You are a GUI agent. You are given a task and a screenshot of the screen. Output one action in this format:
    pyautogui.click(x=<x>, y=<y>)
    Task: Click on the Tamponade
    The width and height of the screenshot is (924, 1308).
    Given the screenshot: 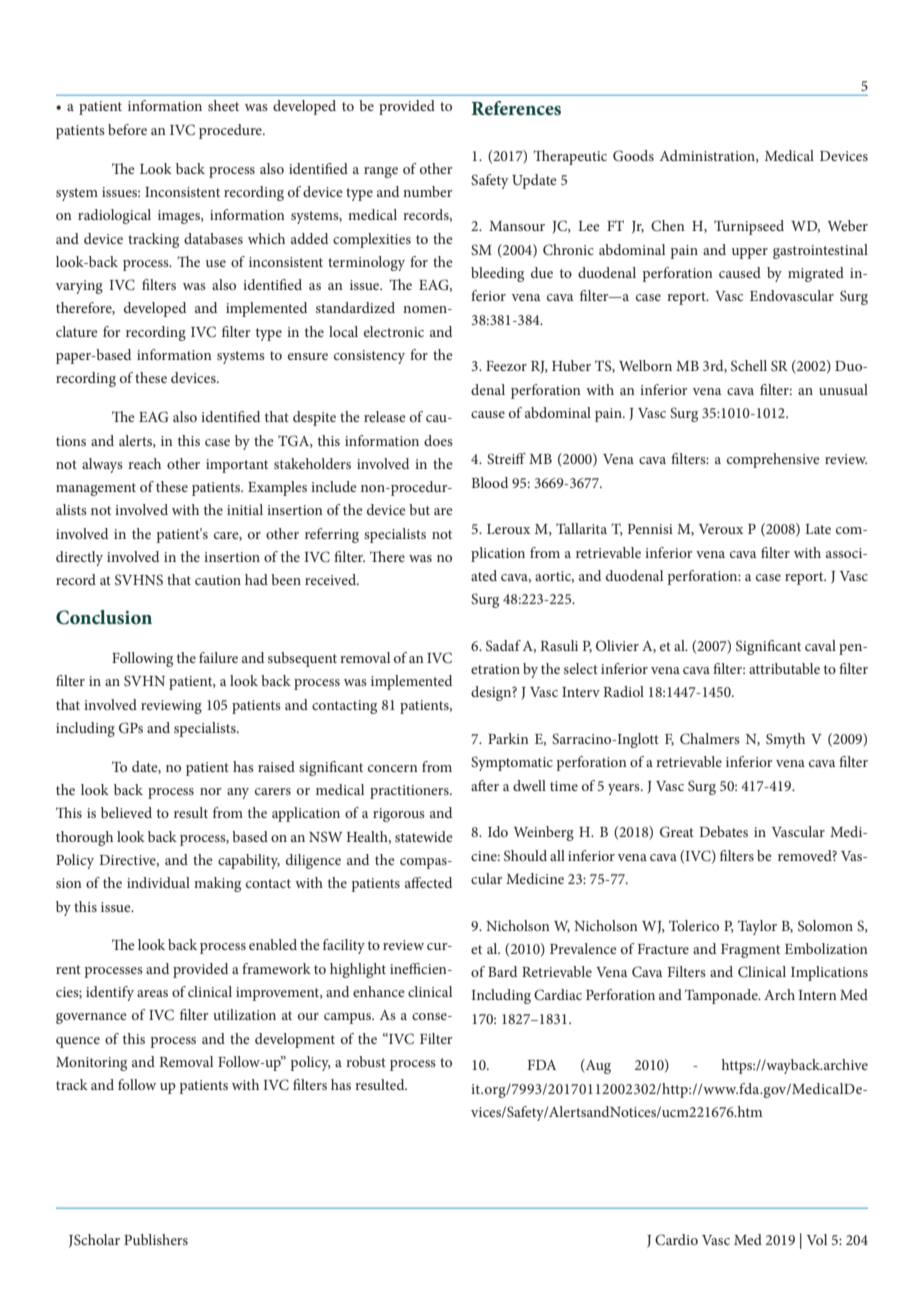 What is the action you would take?
    pyautogui.click(x=722, y=996)
